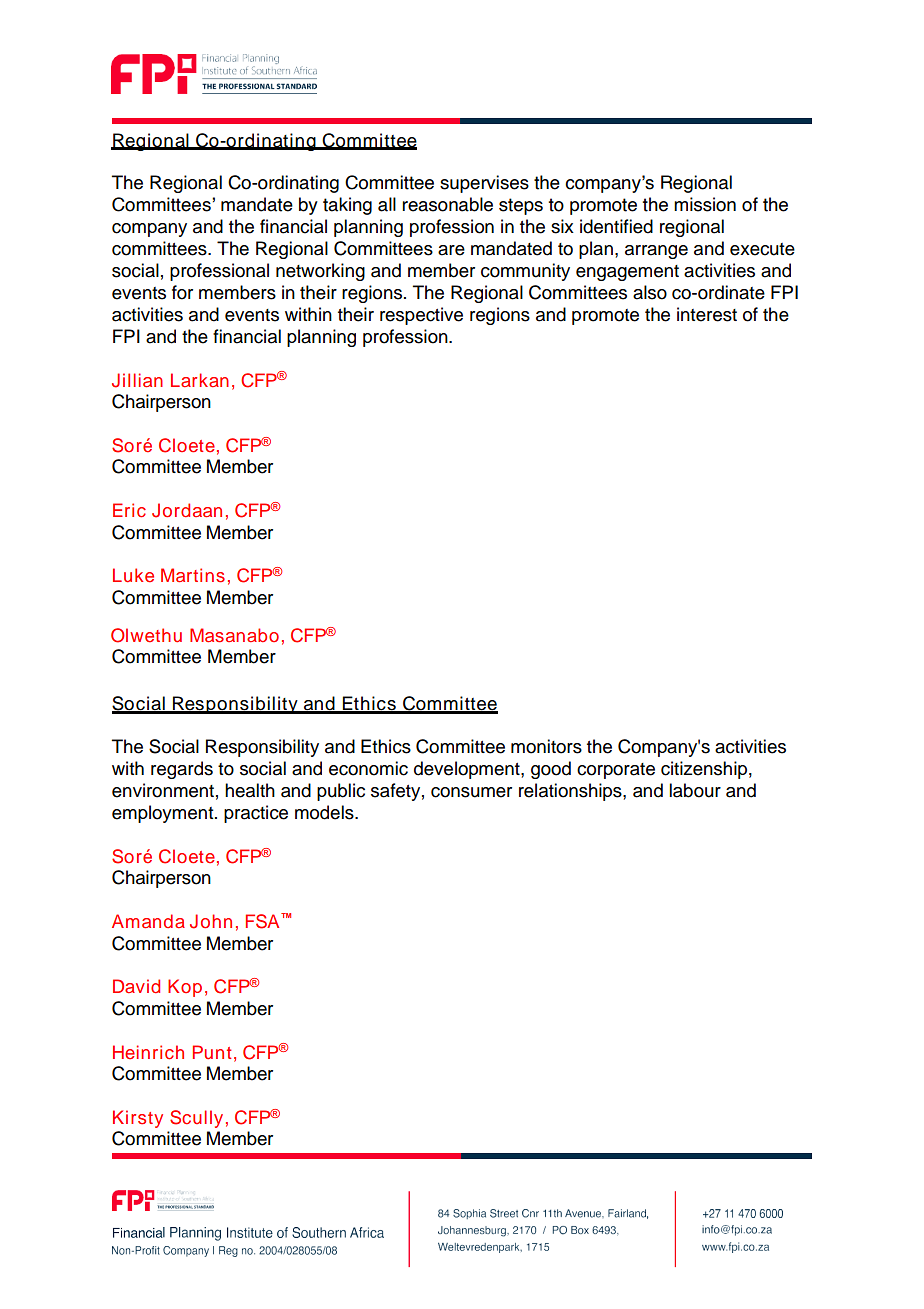  What do you see at coordinates (182, 292) in the page?
I see `for` at bounding box center [182, 292].
